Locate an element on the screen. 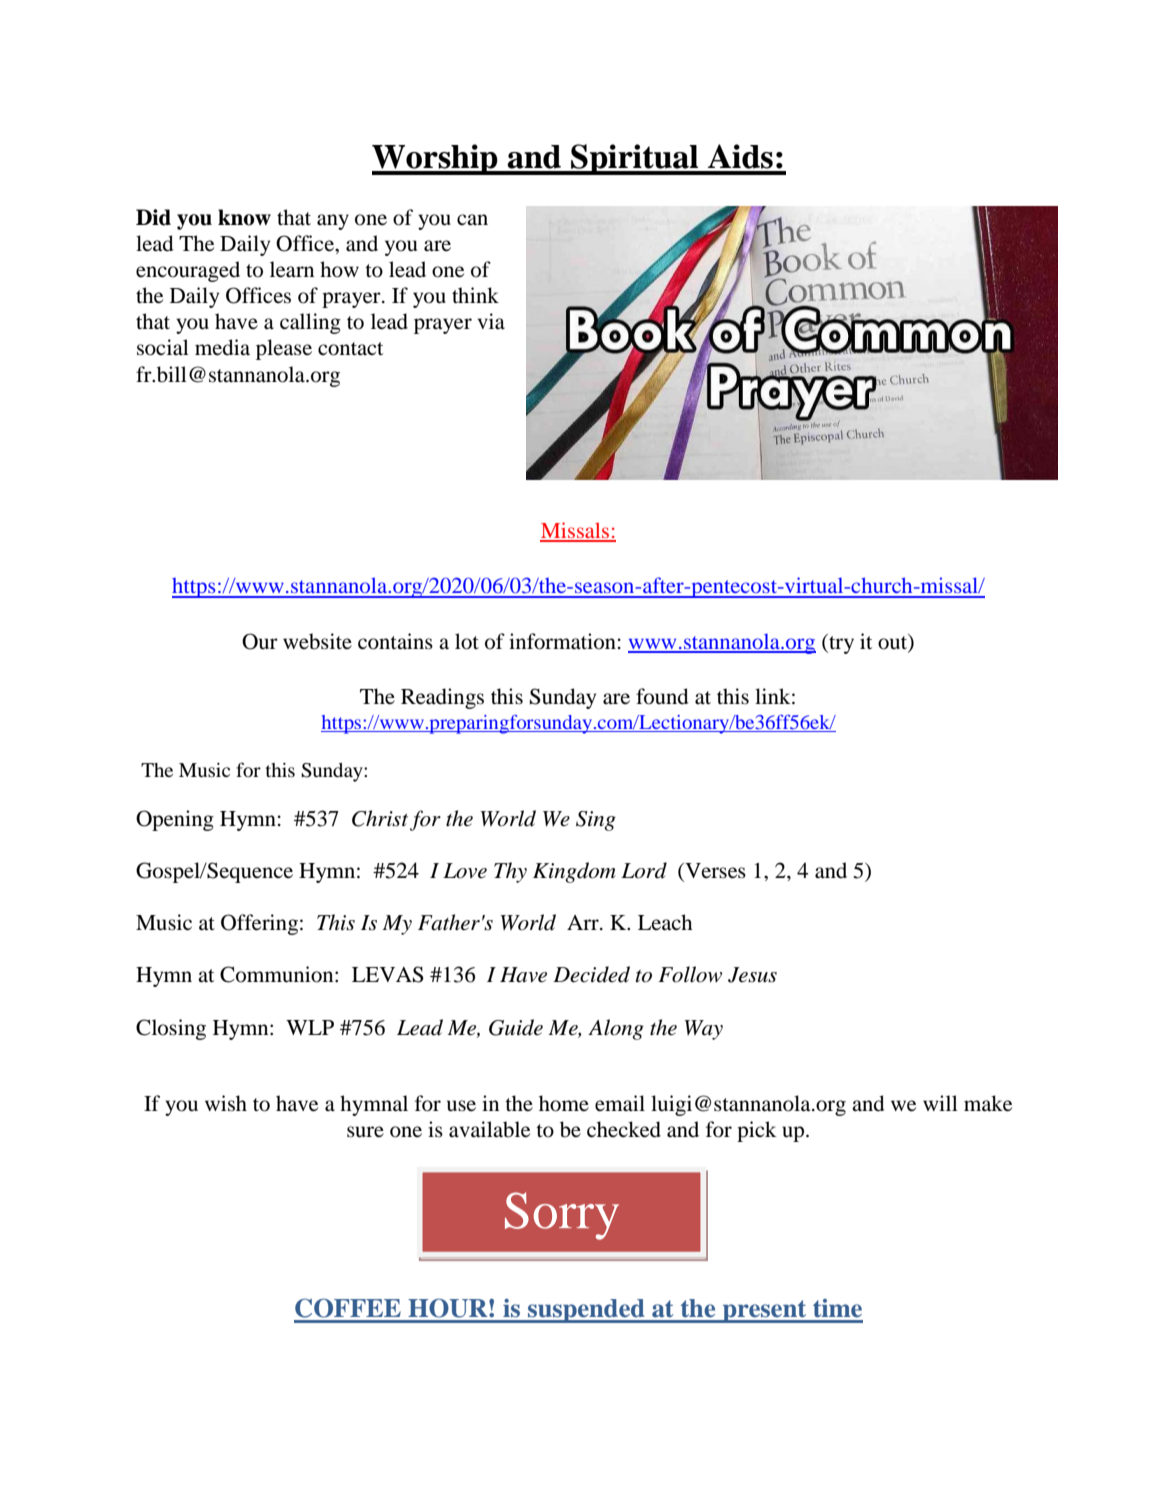 This screenshot has height=1497, width=1157. can is located at coordinates (472, 219).
